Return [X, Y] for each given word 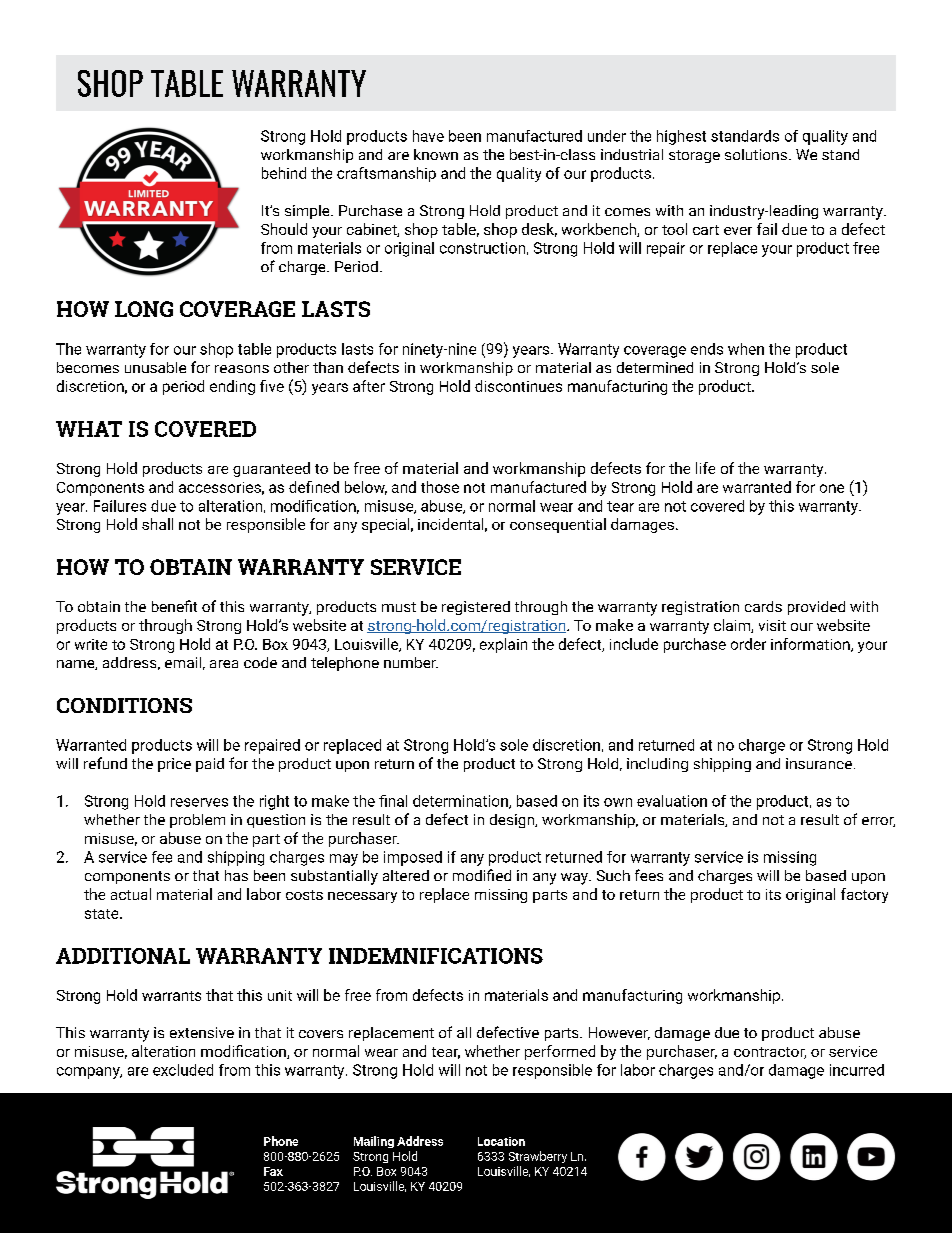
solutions [756, 154]
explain [503, 645]
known [436, 154]
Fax [273, 1171]
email [183, 662]
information [811, 645]
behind [284, 173]
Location [501, 1141]
